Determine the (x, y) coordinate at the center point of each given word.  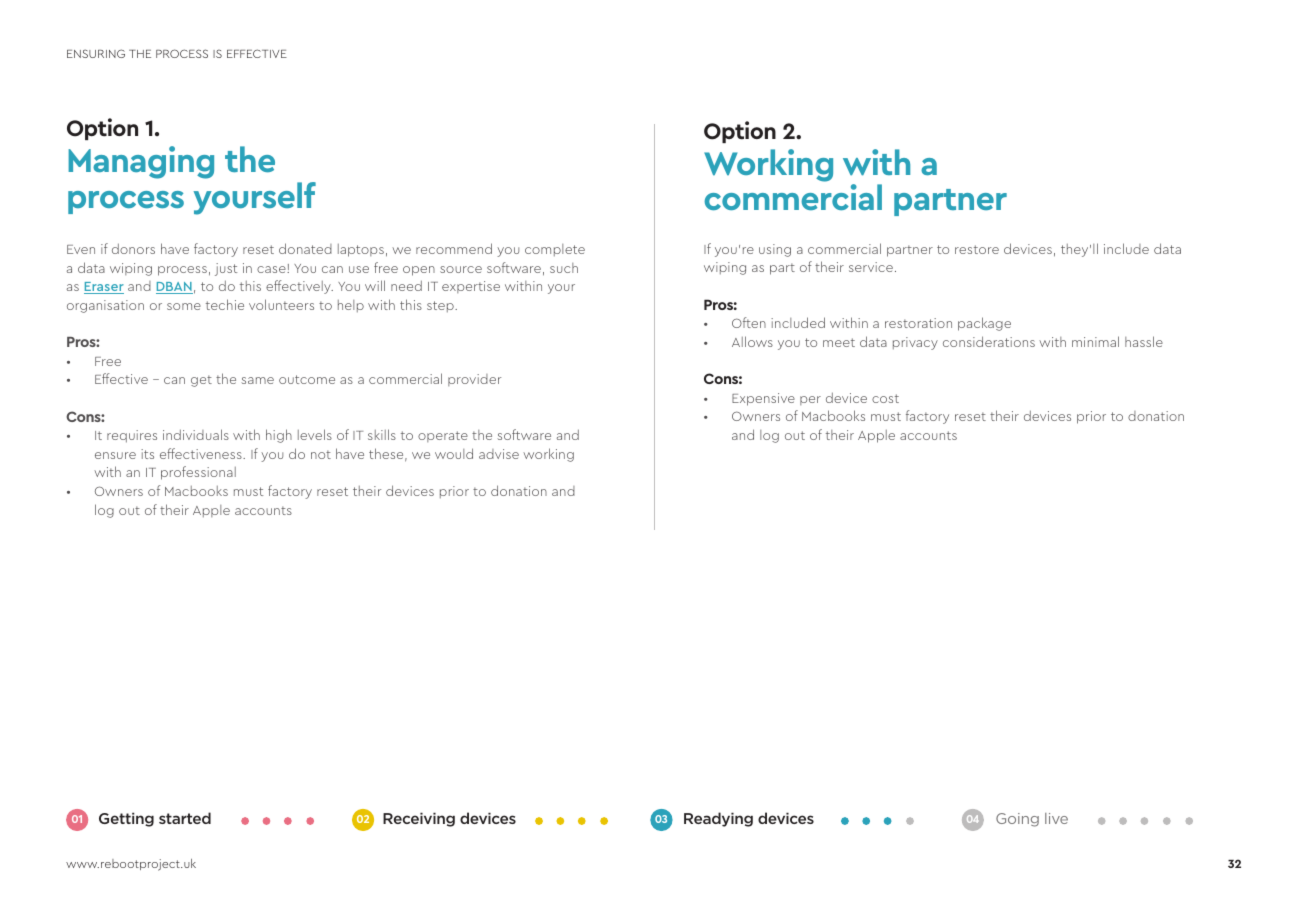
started (185, 818)
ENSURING (96, 53)
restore (977, 249)
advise (499, 454)
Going (1017, 820)
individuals (196, 434)
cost (885, 398)
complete (555, 250)
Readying (718, 819)
